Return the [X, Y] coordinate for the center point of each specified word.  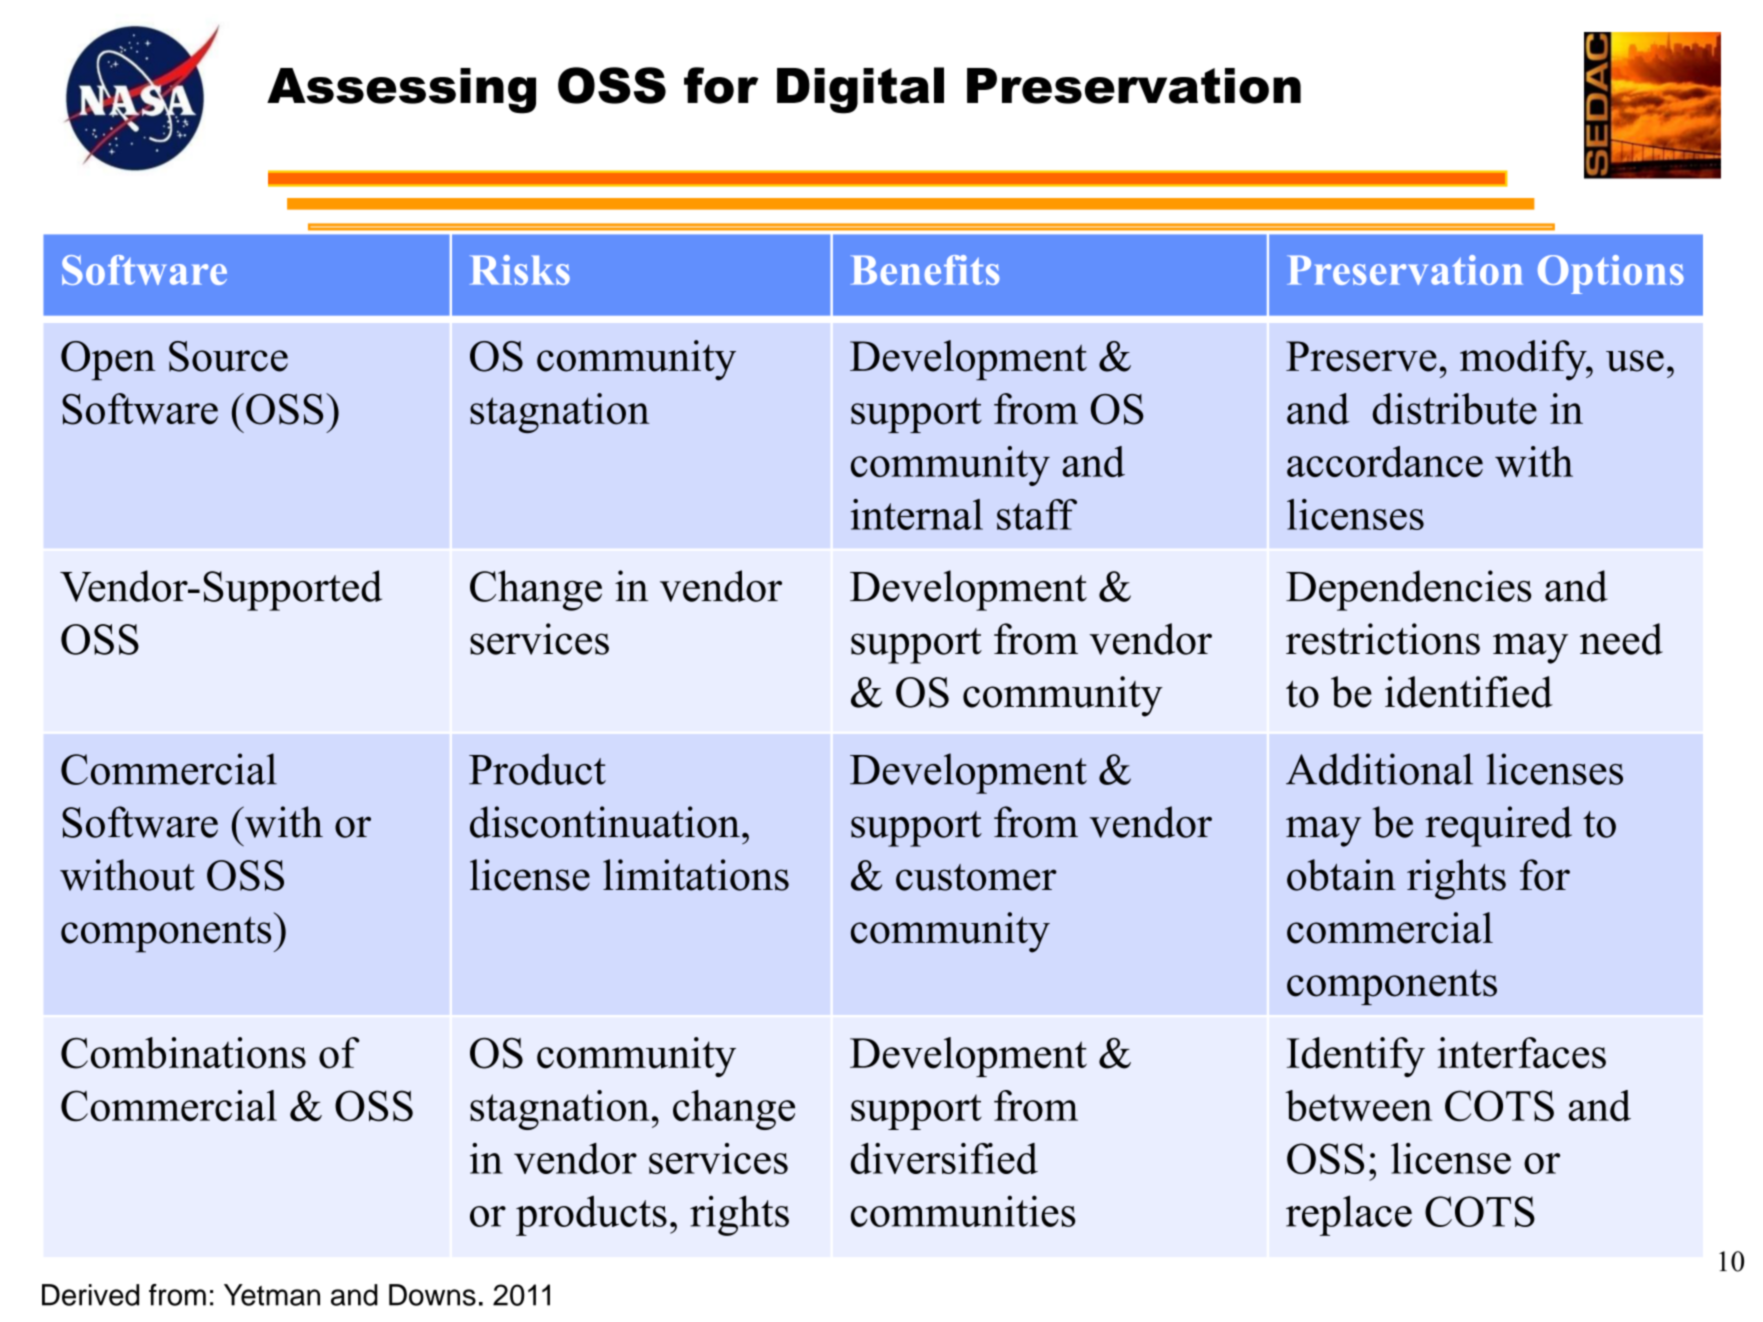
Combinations [183, 1053]
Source [228, 356]
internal [917, 514]
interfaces [1522, 1053]
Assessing [401, 91]
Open [108, 361]
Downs [432, 1295]
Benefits [925, 270]
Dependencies [1408, 590]
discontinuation [605, 822]
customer [976, 877]
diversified [944, 1158]
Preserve [1361, 356]
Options [1611, 274]
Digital [860, 90]
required [1498, 826]
